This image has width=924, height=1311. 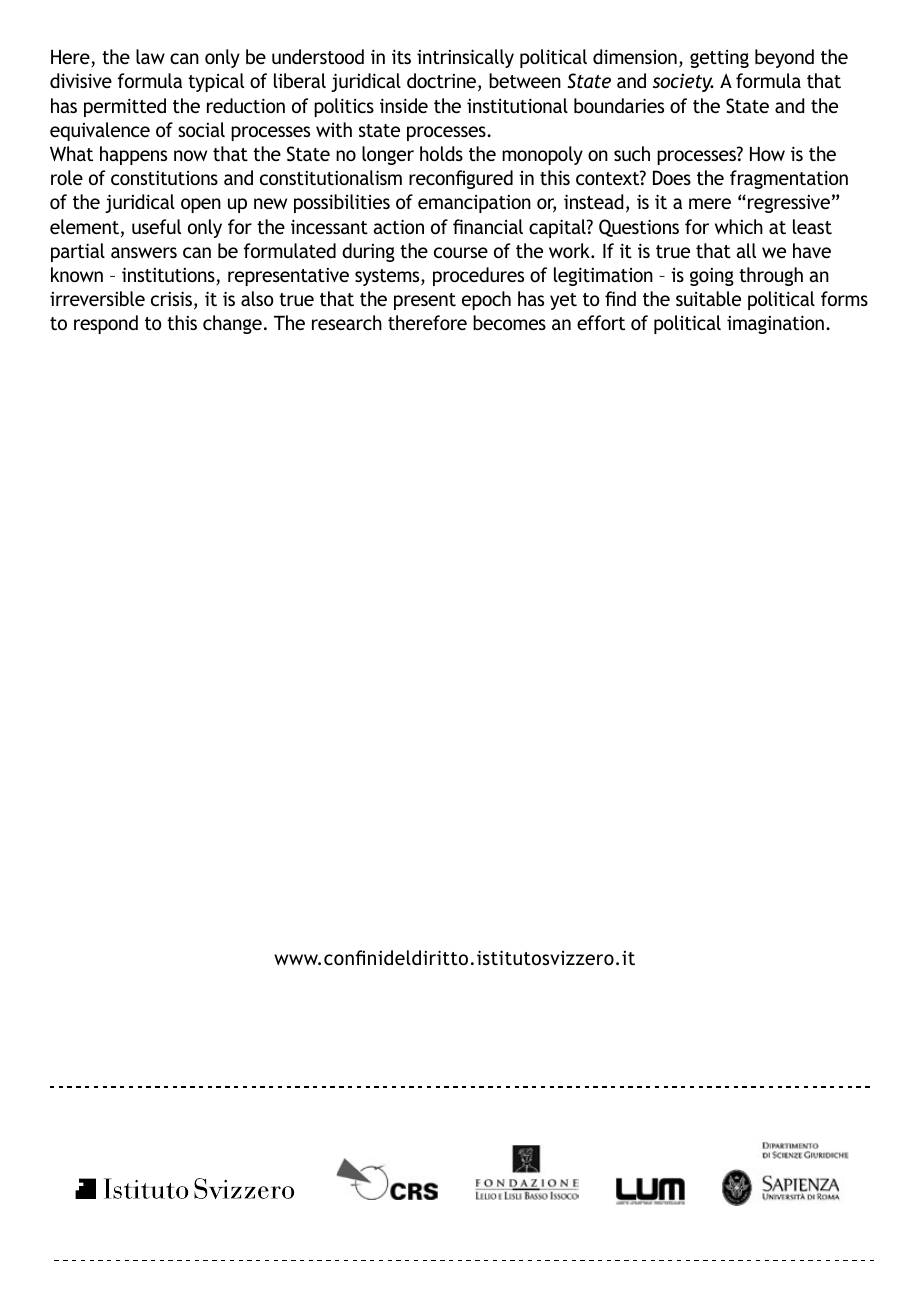 I want to click on with, so click(x=334, y=129).
